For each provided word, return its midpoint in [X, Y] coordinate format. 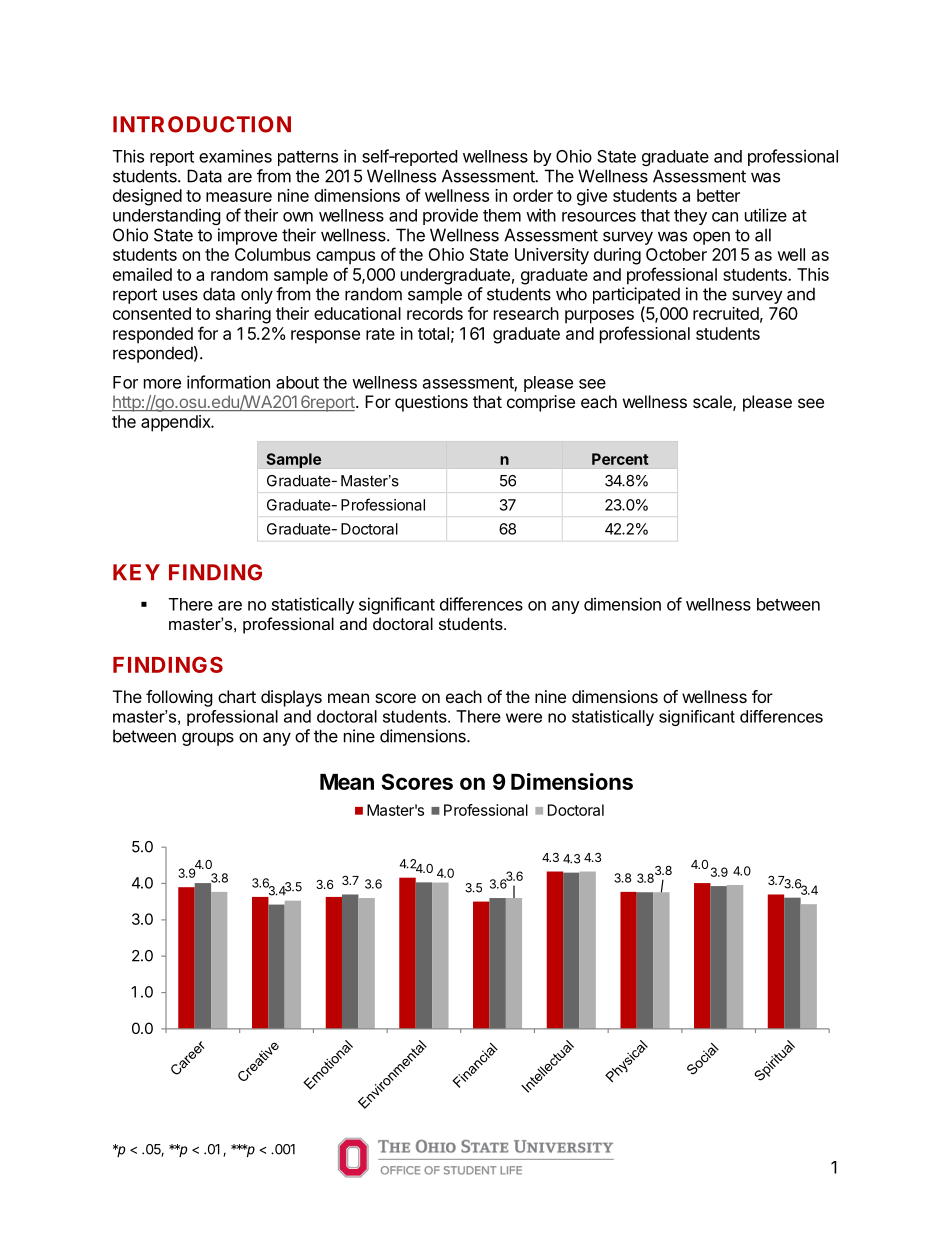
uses [180, 296]
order [533, 195]
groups [208, 739]
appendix [177, 423]
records [435, 313]
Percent [620, 459]
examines [235, 156]
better [718, 195]
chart [237, 696]
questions [431, 403]
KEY [136, 572]
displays [291, 698]
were [524, 718]
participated [636, 295]
